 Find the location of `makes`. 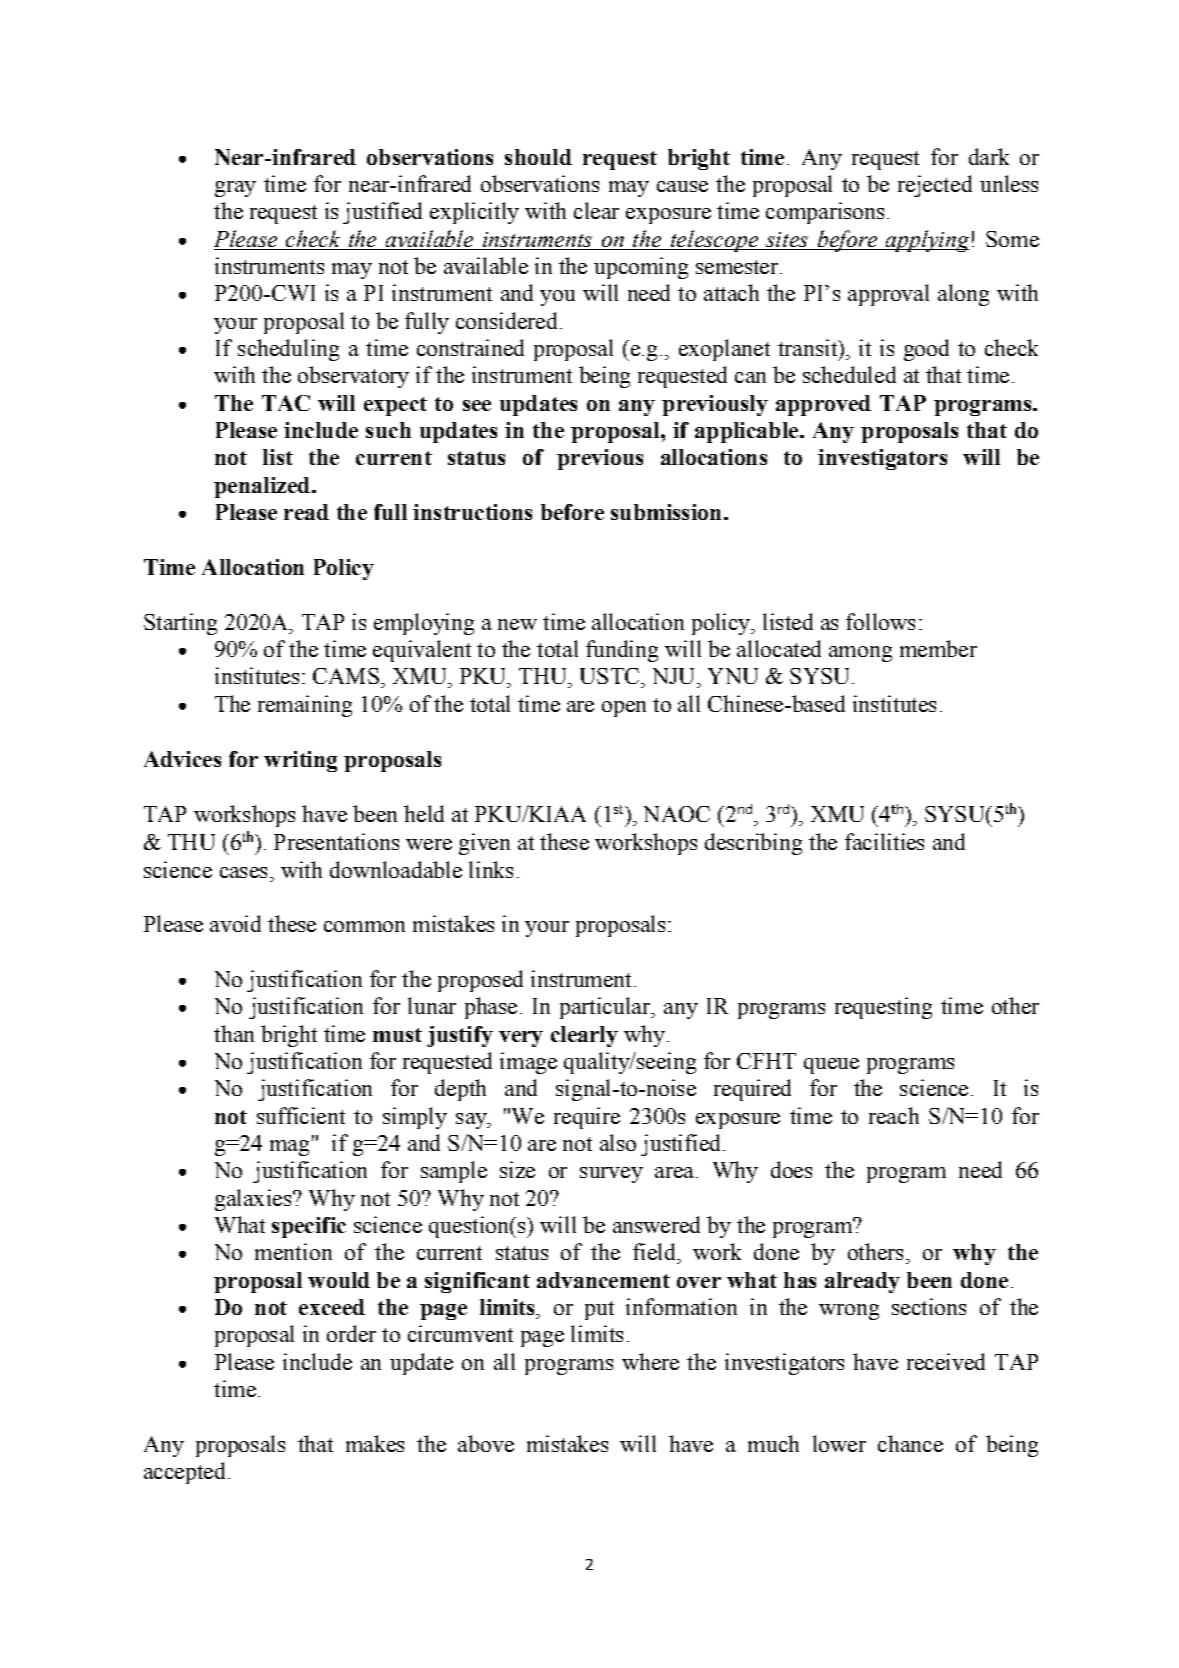

makes is located at coordinates (375, 1443).
